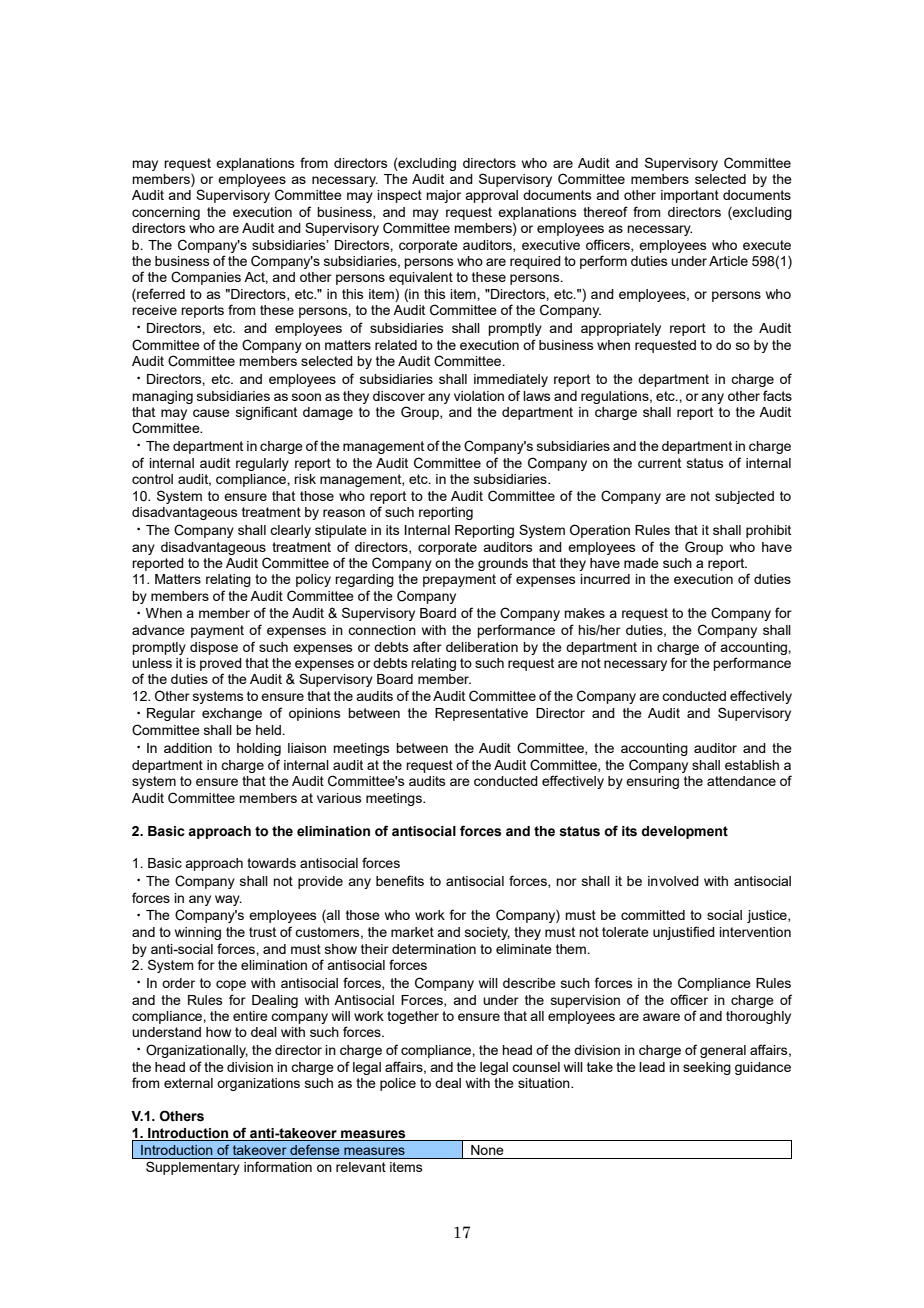  I want to click on proved, so click(221, 664).
